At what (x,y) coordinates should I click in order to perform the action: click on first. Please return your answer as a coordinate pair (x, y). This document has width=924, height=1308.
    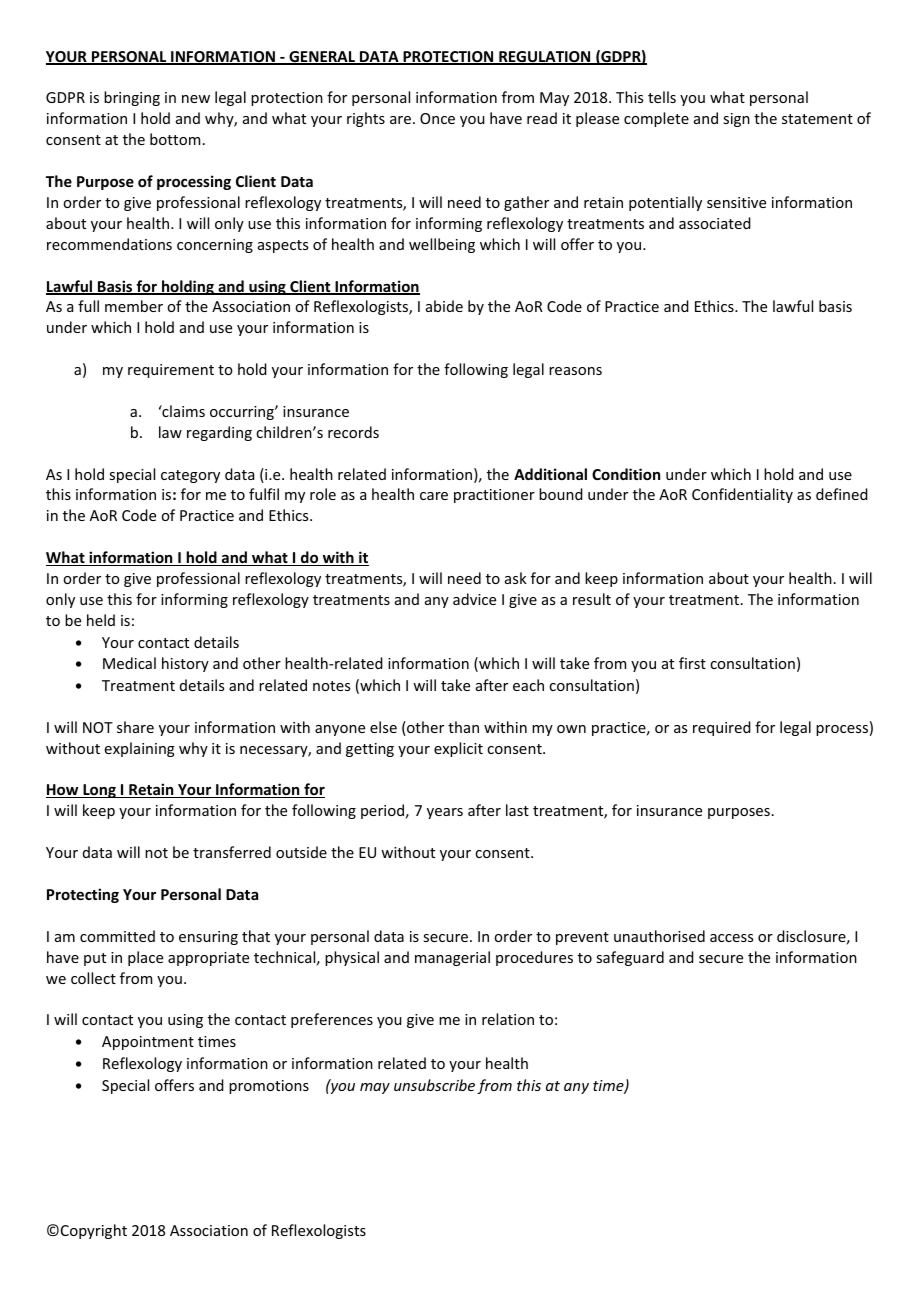
    Looking at the image, I should click on (692, 663).
